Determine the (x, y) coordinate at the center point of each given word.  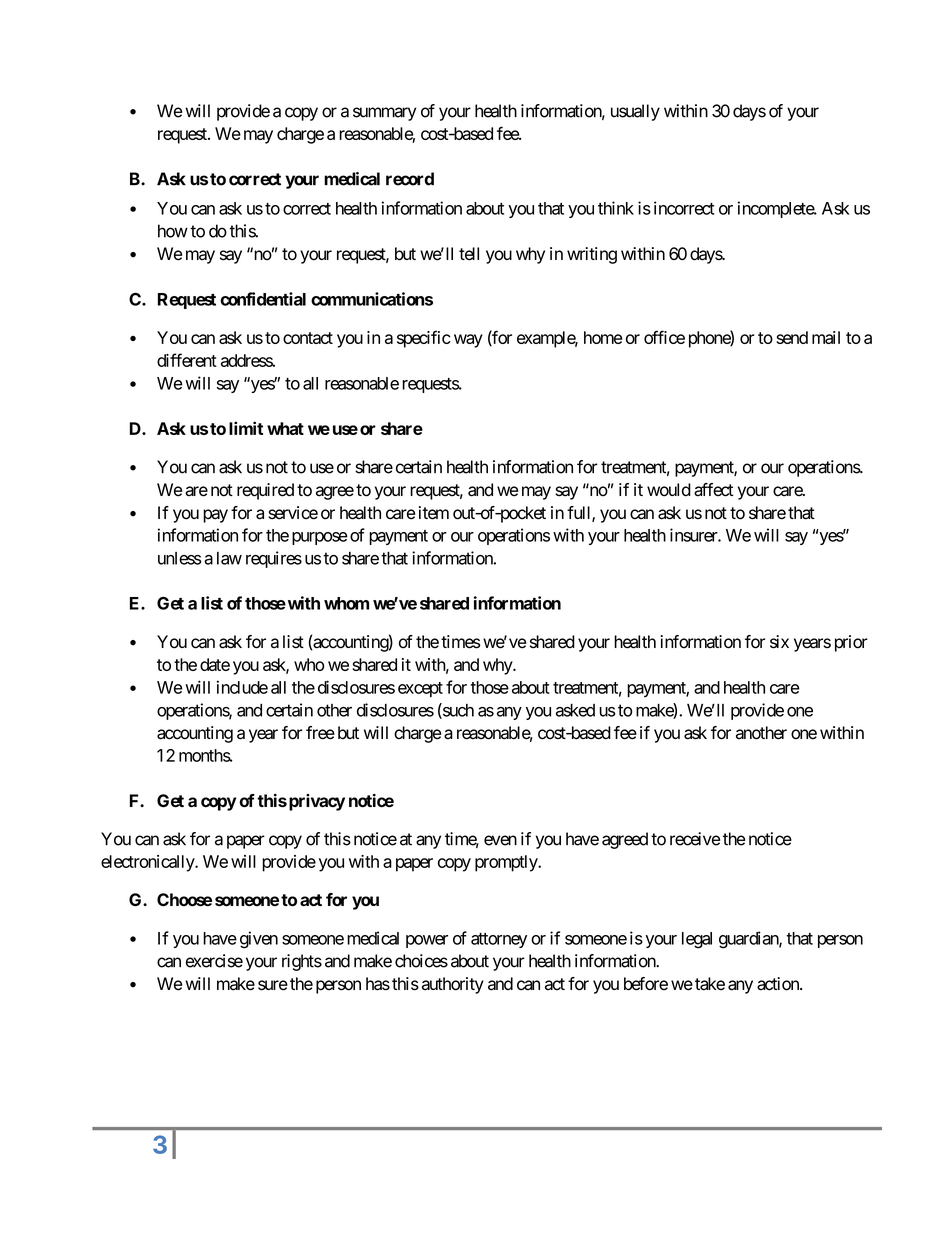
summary (385, 114)
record (410, 179)
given (259, 940)
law (229, 558)
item (434, 513)
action (779, 984)
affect (713, 490)
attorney (499, 940)
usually (635, 112)
